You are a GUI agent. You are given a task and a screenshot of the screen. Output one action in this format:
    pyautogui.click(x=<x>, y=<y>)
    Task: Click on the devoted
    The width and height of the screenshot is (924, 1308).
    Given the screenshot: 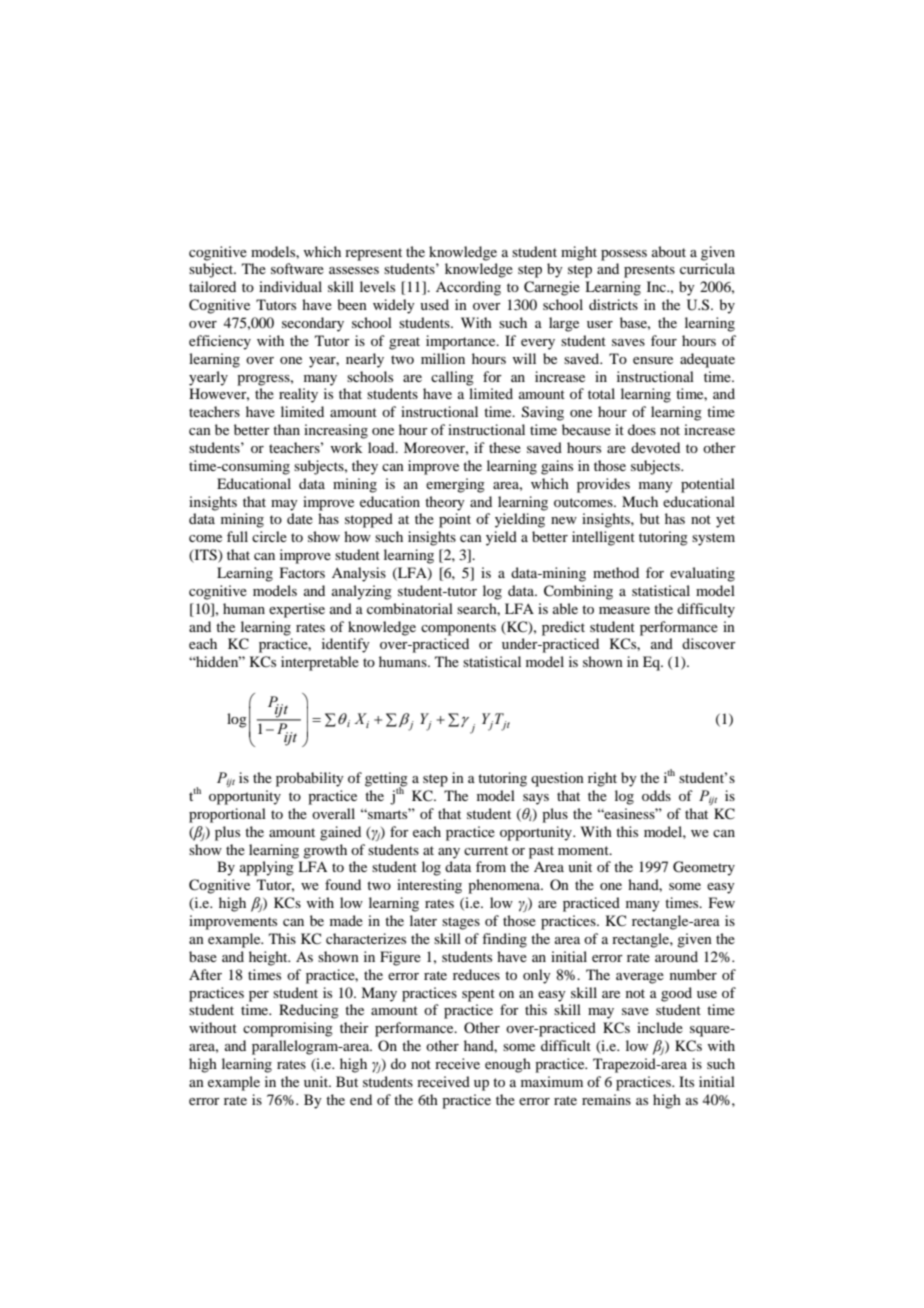 What is the action you would take?
    pyautogui.click(x=655, y=447)
